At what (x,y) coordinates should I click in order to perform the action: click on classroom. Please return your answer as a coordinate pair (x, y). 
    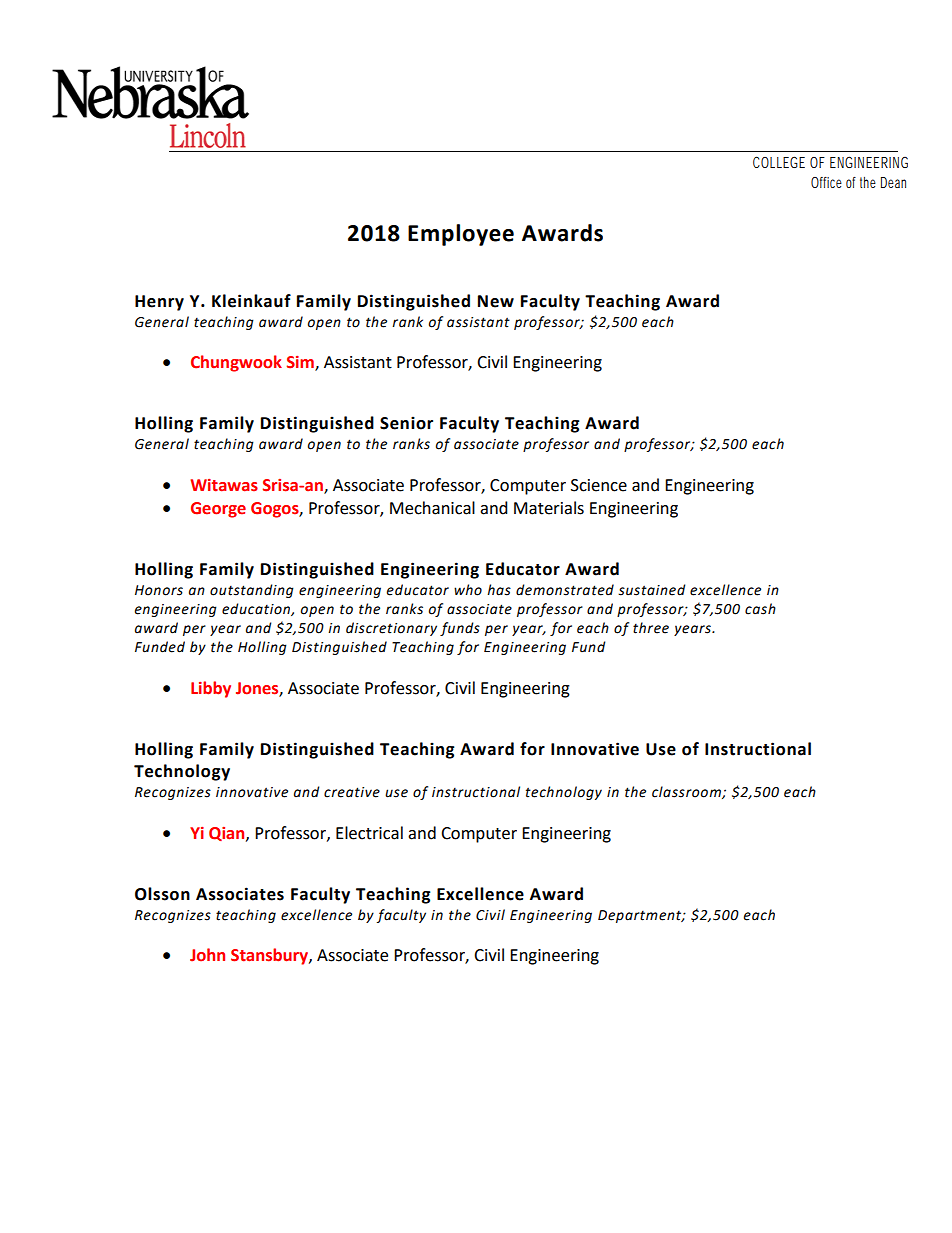
    Looking at the image, I should click on (687, 792).
